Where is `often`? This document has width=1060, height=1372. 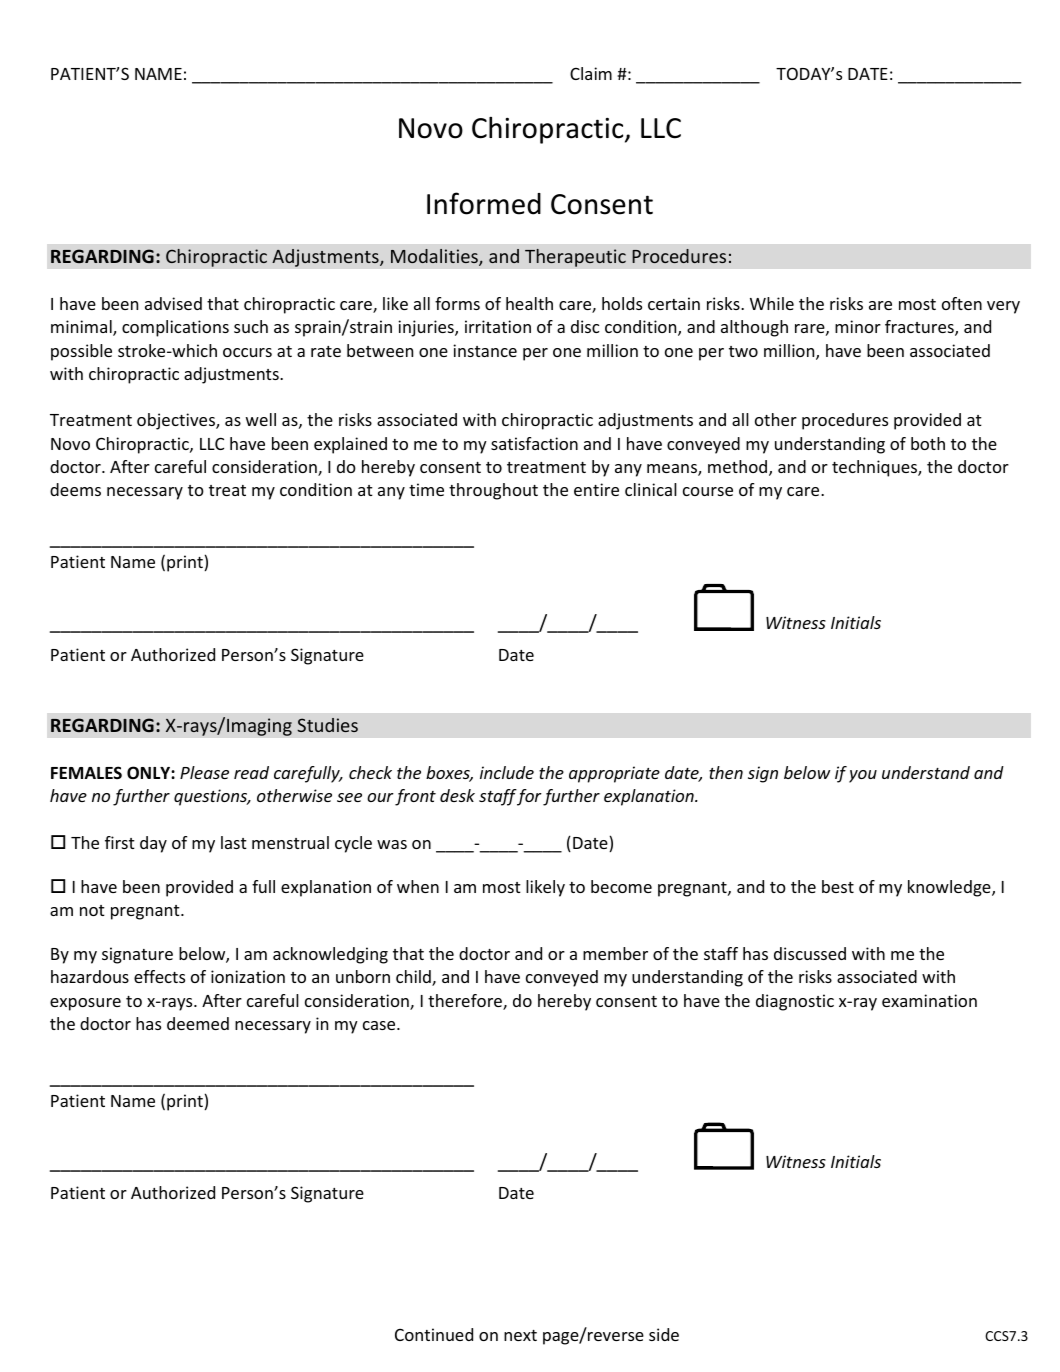 often is located at coordinates (962, 303).
